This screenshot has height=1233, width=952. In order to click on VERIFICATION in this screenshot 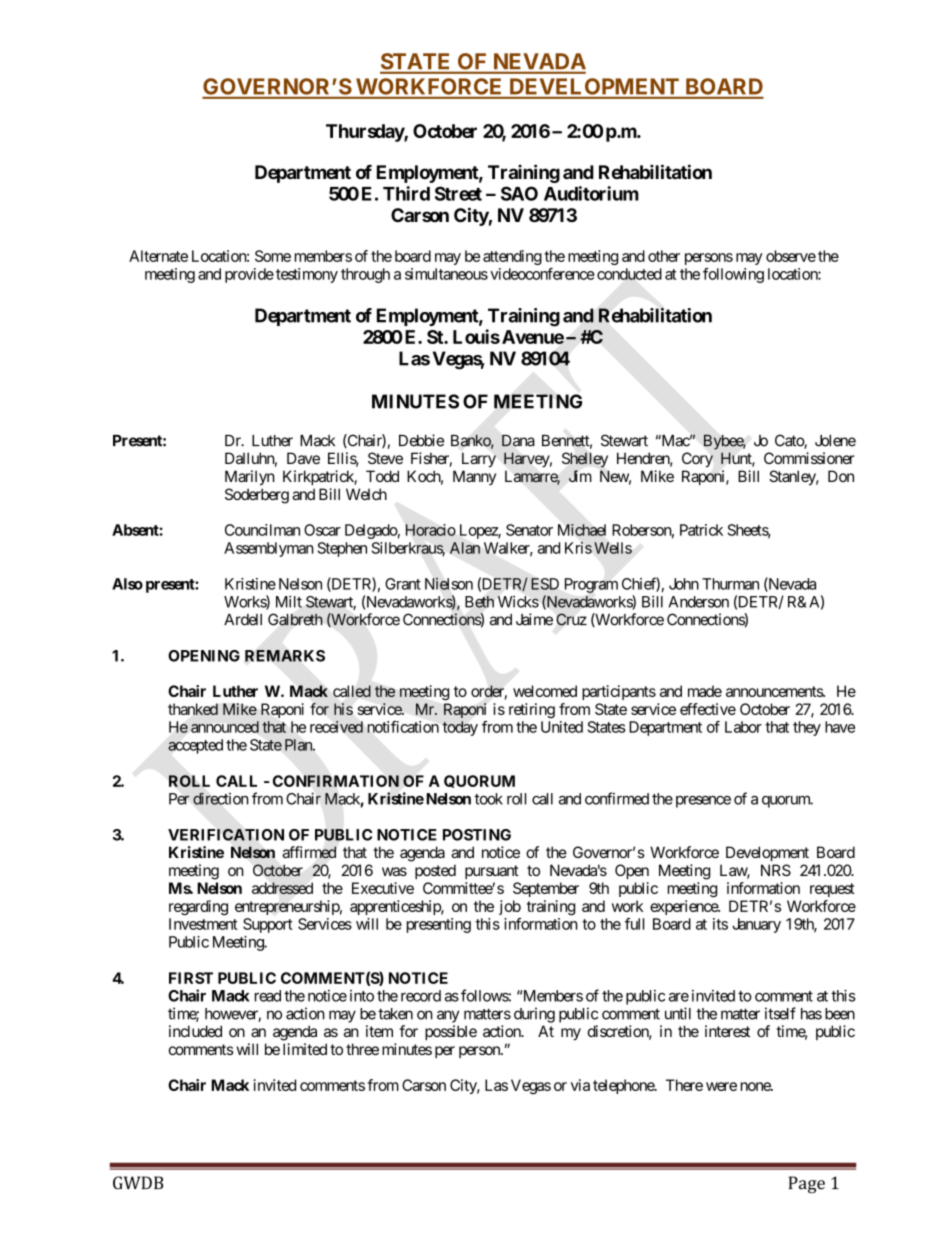, I will do `click(226, 835)`.
